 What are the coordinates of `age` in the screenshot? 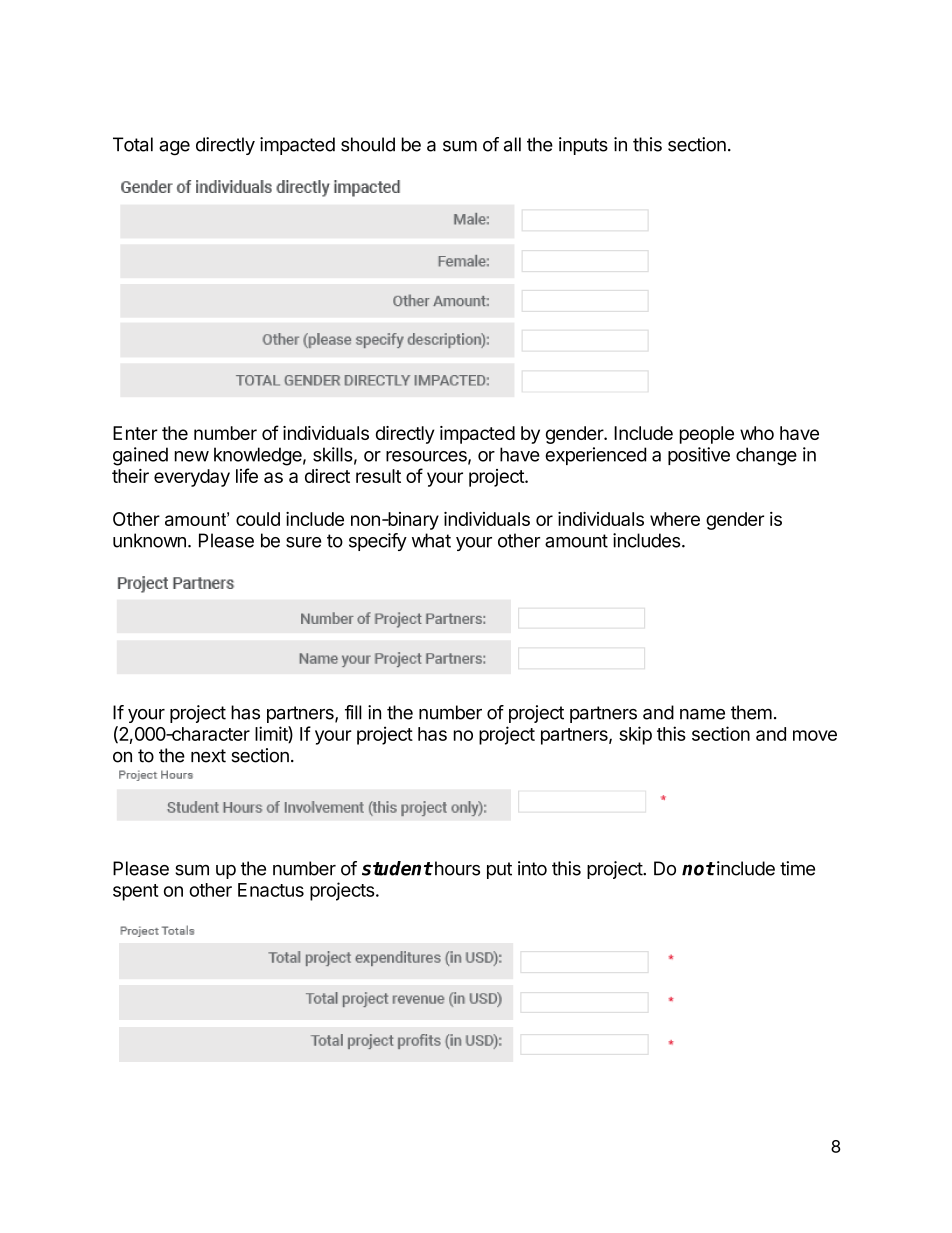 It's located at (174, 148).
